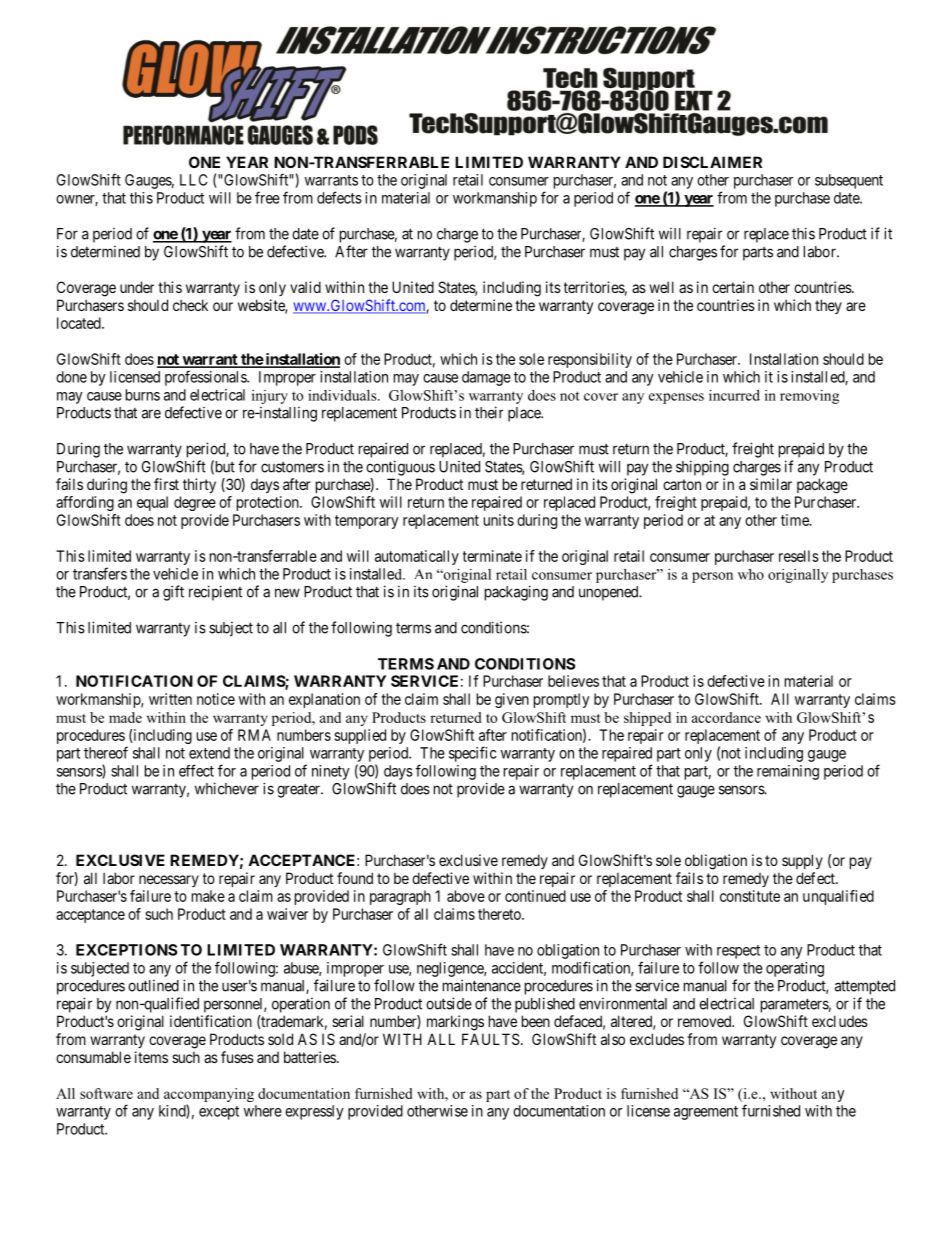  What do you see at coordinates (849, 181) in the image?
I see `subsequent` at bounding box center [849, 181].
